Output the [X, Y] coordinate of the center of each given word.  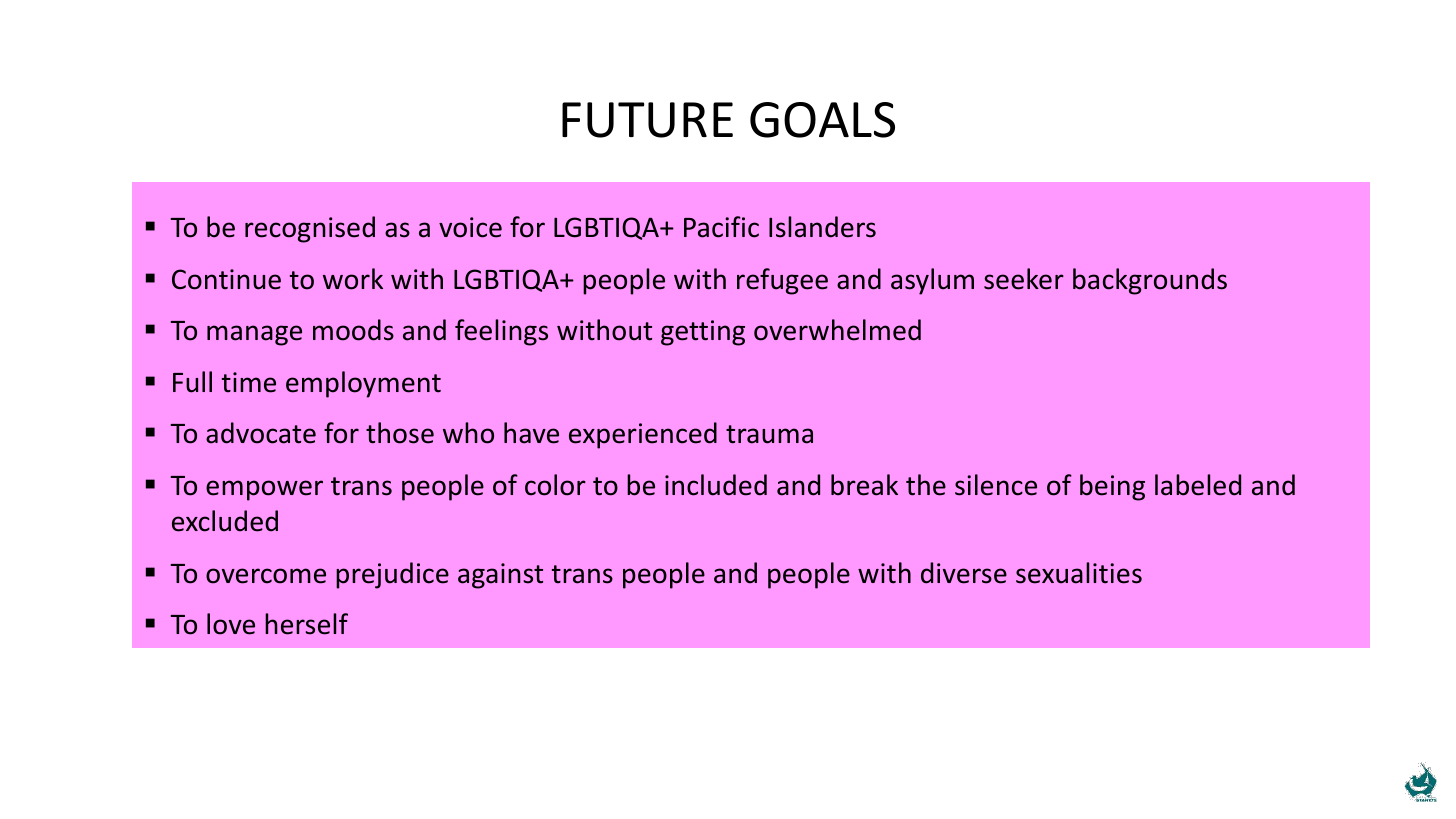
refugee [782, 281]
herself [306, 624]
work [353, 279]
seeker [1024, 279]
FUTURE [647, 120]
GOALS [822, 120]
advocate [261, 433]
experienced [643, 435]
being [1112, 487]
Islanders [822, 227]
